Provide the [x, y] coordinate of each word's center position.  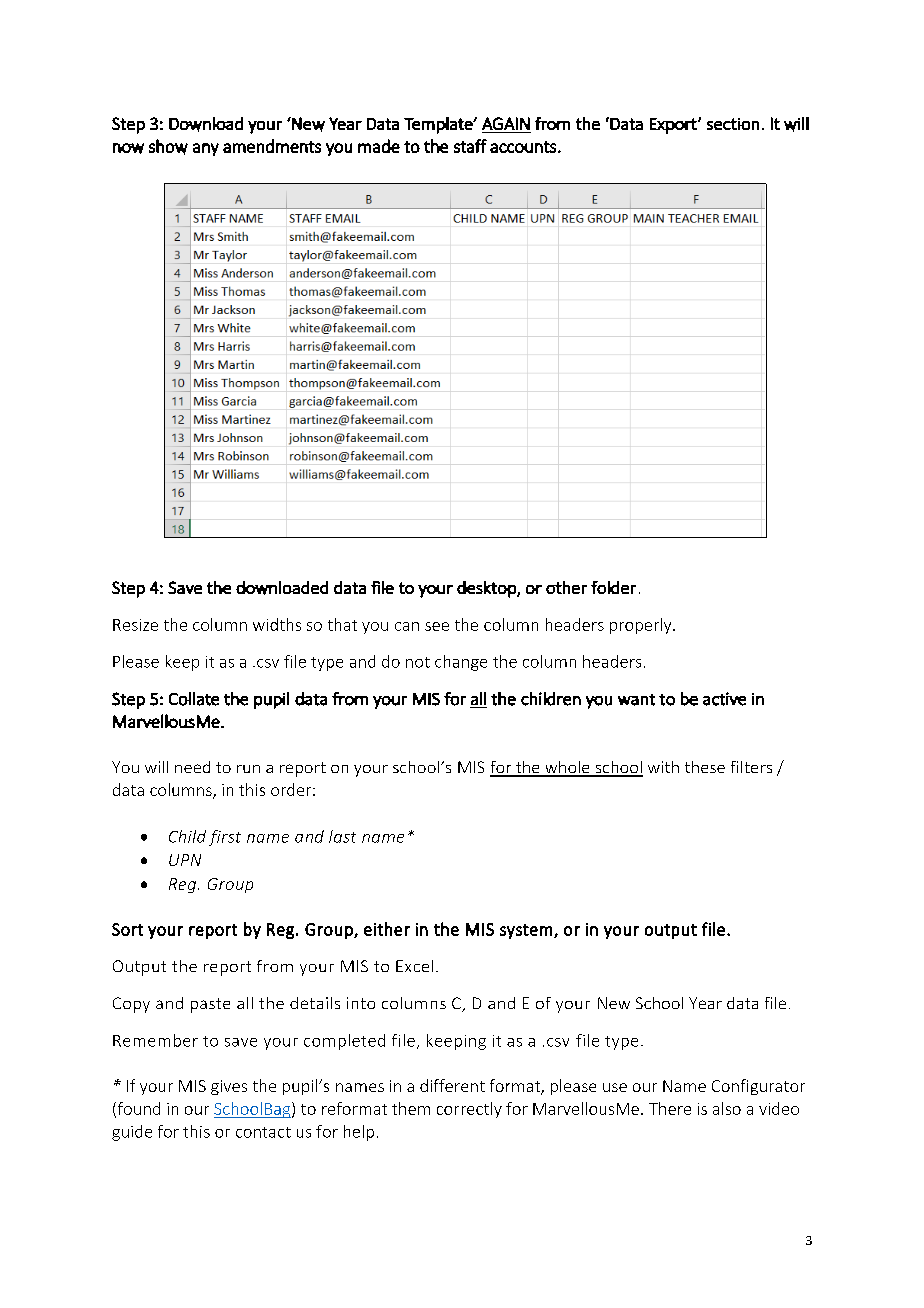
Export [674, 126]
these [705, 767]
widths [277, 624]
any [206, 149]
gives [229, 1087]
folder [613, 587]
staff [470, 146]
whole [567, 768]
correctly [469, 1110]
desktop [487, 589]
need [192, 767]
